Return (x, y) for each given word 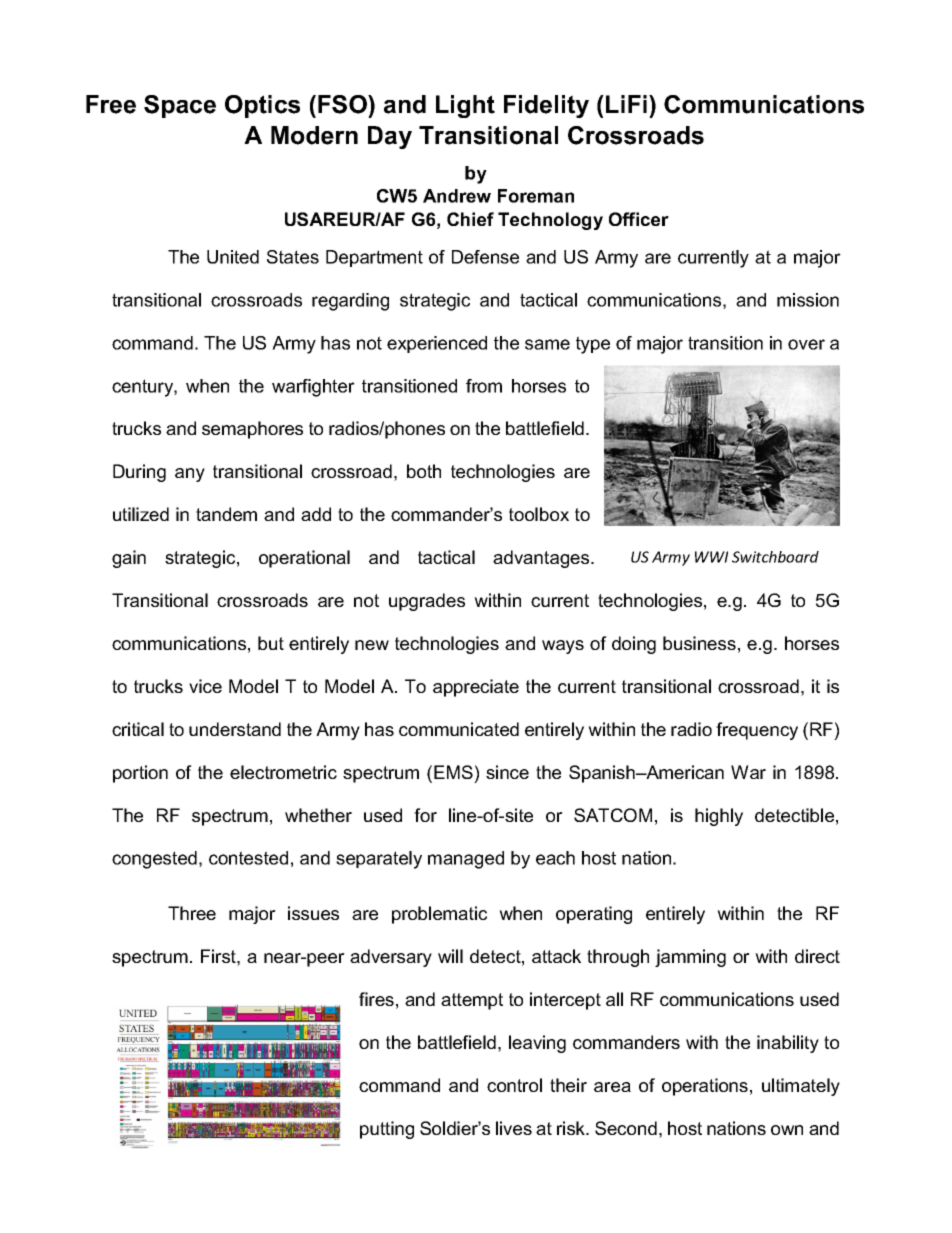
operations (705, 1087)
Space (180, 106)
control (514, 1085)
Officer (639, 219)
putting (387, 1130)
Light (465, 106)
